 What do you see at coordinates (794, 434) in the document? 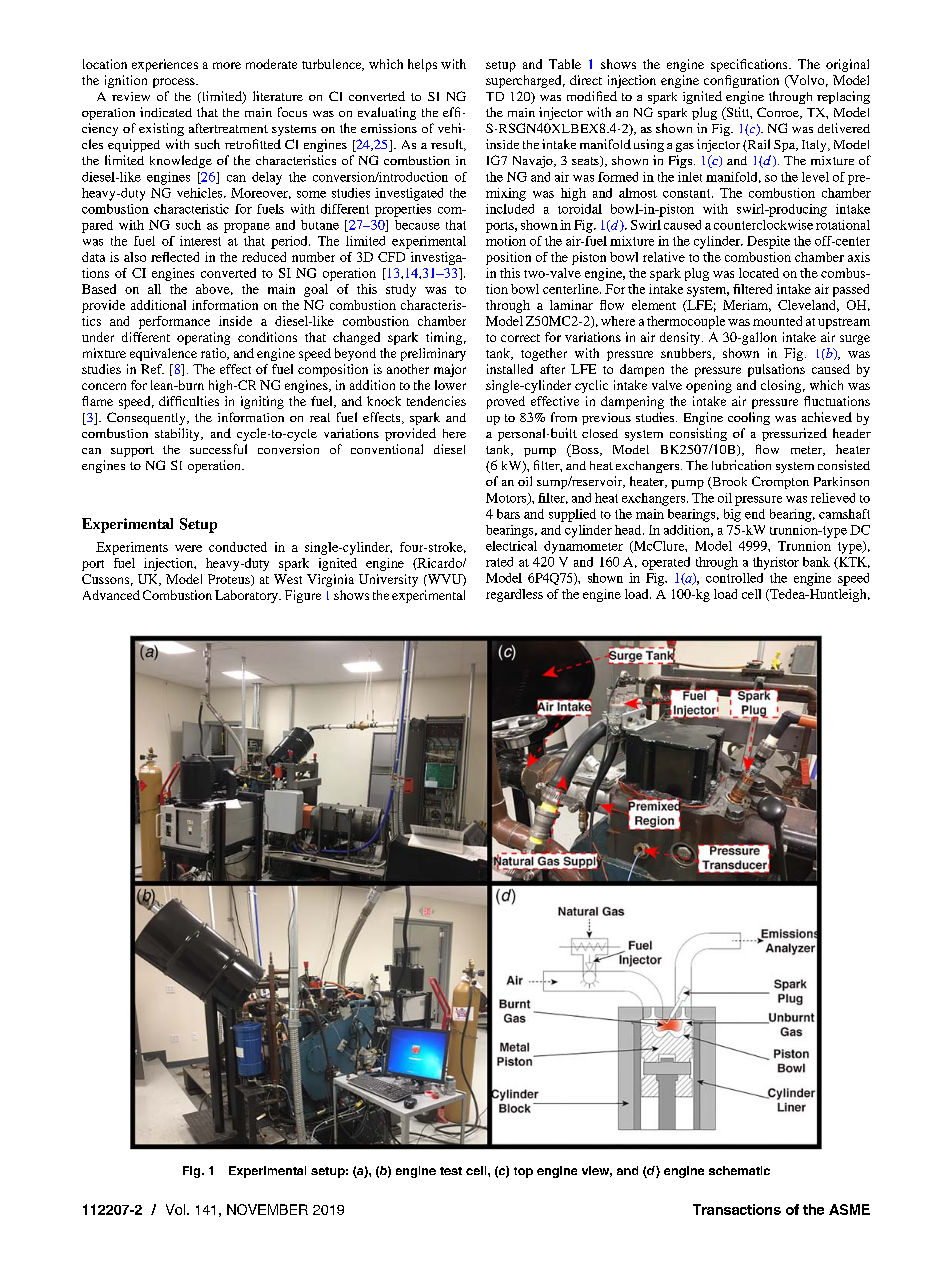
I see `pressurized` at bounding box center [794, 434].
